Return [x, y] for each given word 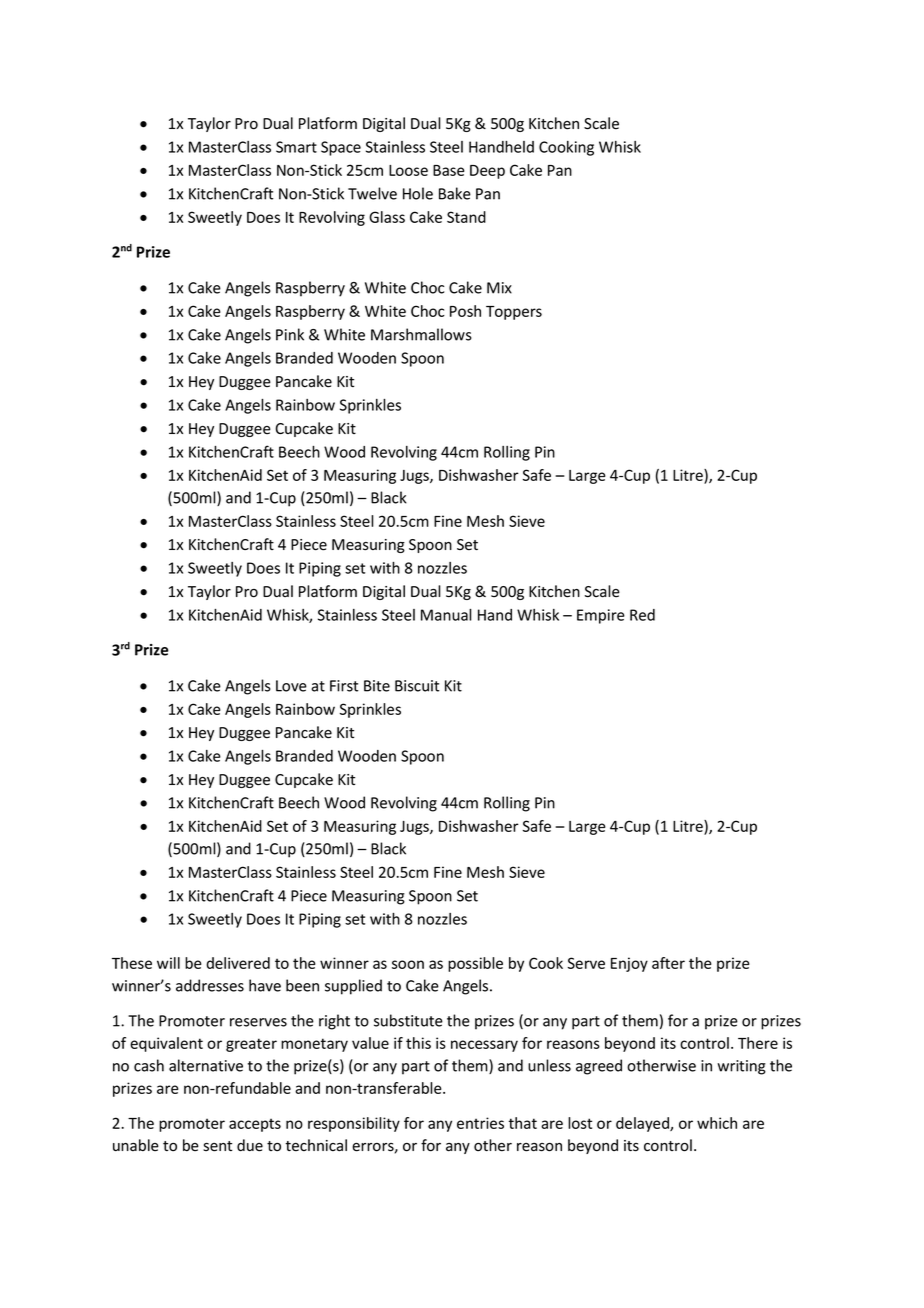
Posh [465, 311]
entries [480, 1123]
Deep [487, 172]
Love [291, 686]
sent [217, 1146]
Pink [290, 334]
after [668, 963]
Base [448, 170]
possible [475, 964]
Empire [601, 616]
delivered [238, 963]
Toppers [514, 313]
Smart [296, 147]
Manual [446, 615]
